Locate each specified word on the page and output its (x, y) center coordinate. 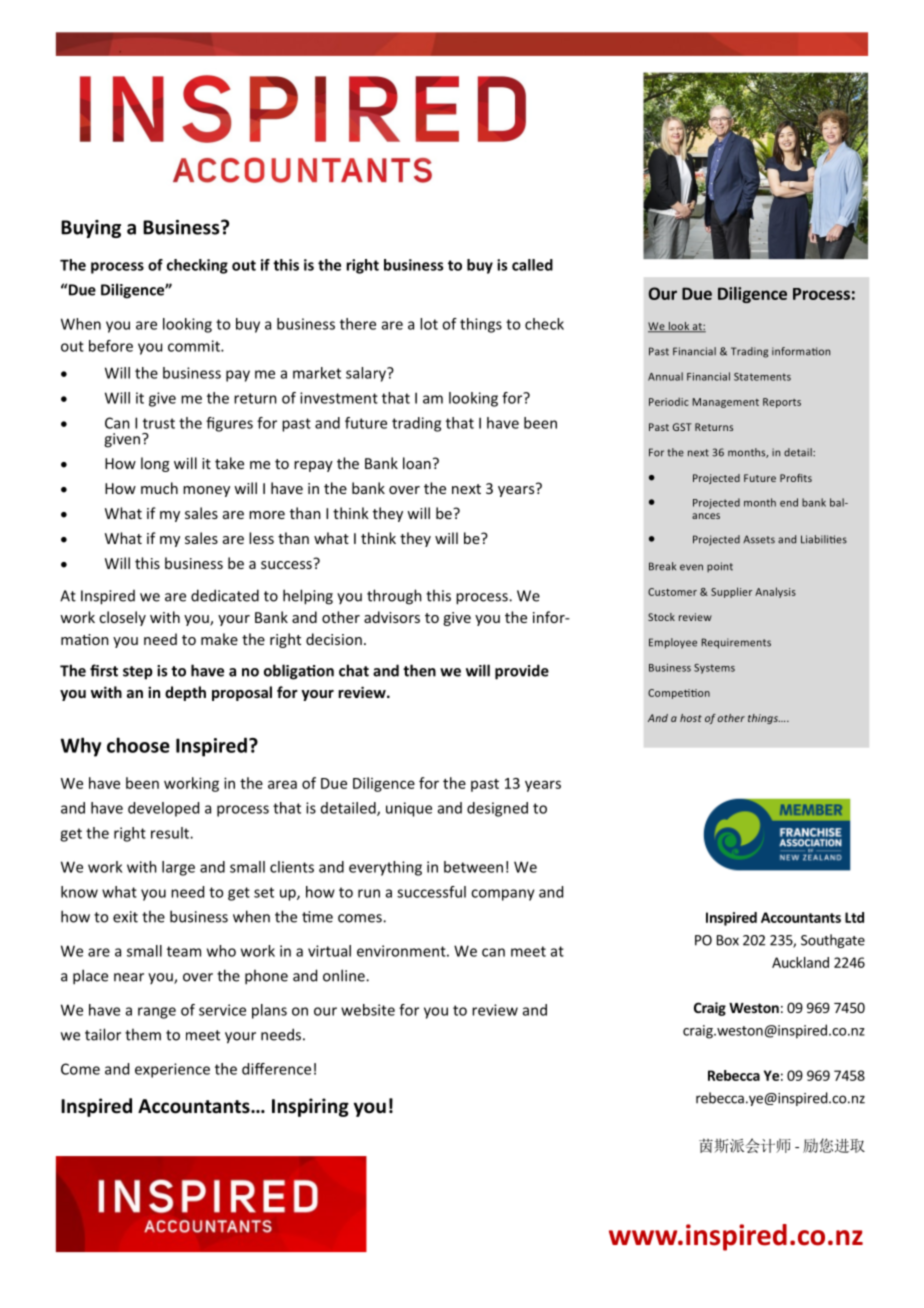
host (691, 718)
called (532, 265)
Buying (91, 229)
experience (172, 1070)
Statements (762, 377)
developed (163, 809)
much (159, 488)
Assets (759, 539)
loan (417, 463)
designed (497, 809)
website (368, 1010)
